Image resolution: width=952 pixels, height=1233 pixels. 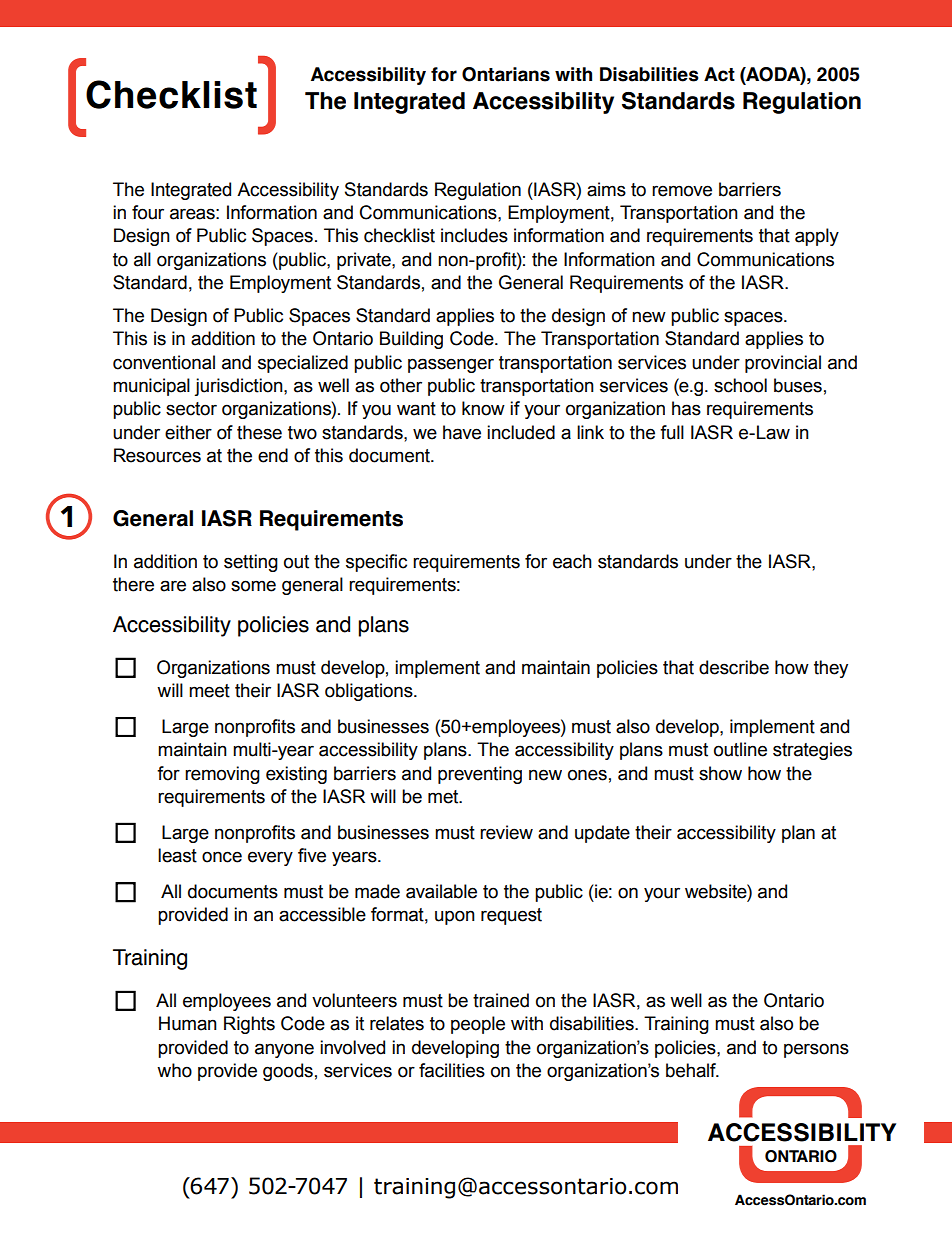 I want to click on Human, so click(x=188, y=1023).
